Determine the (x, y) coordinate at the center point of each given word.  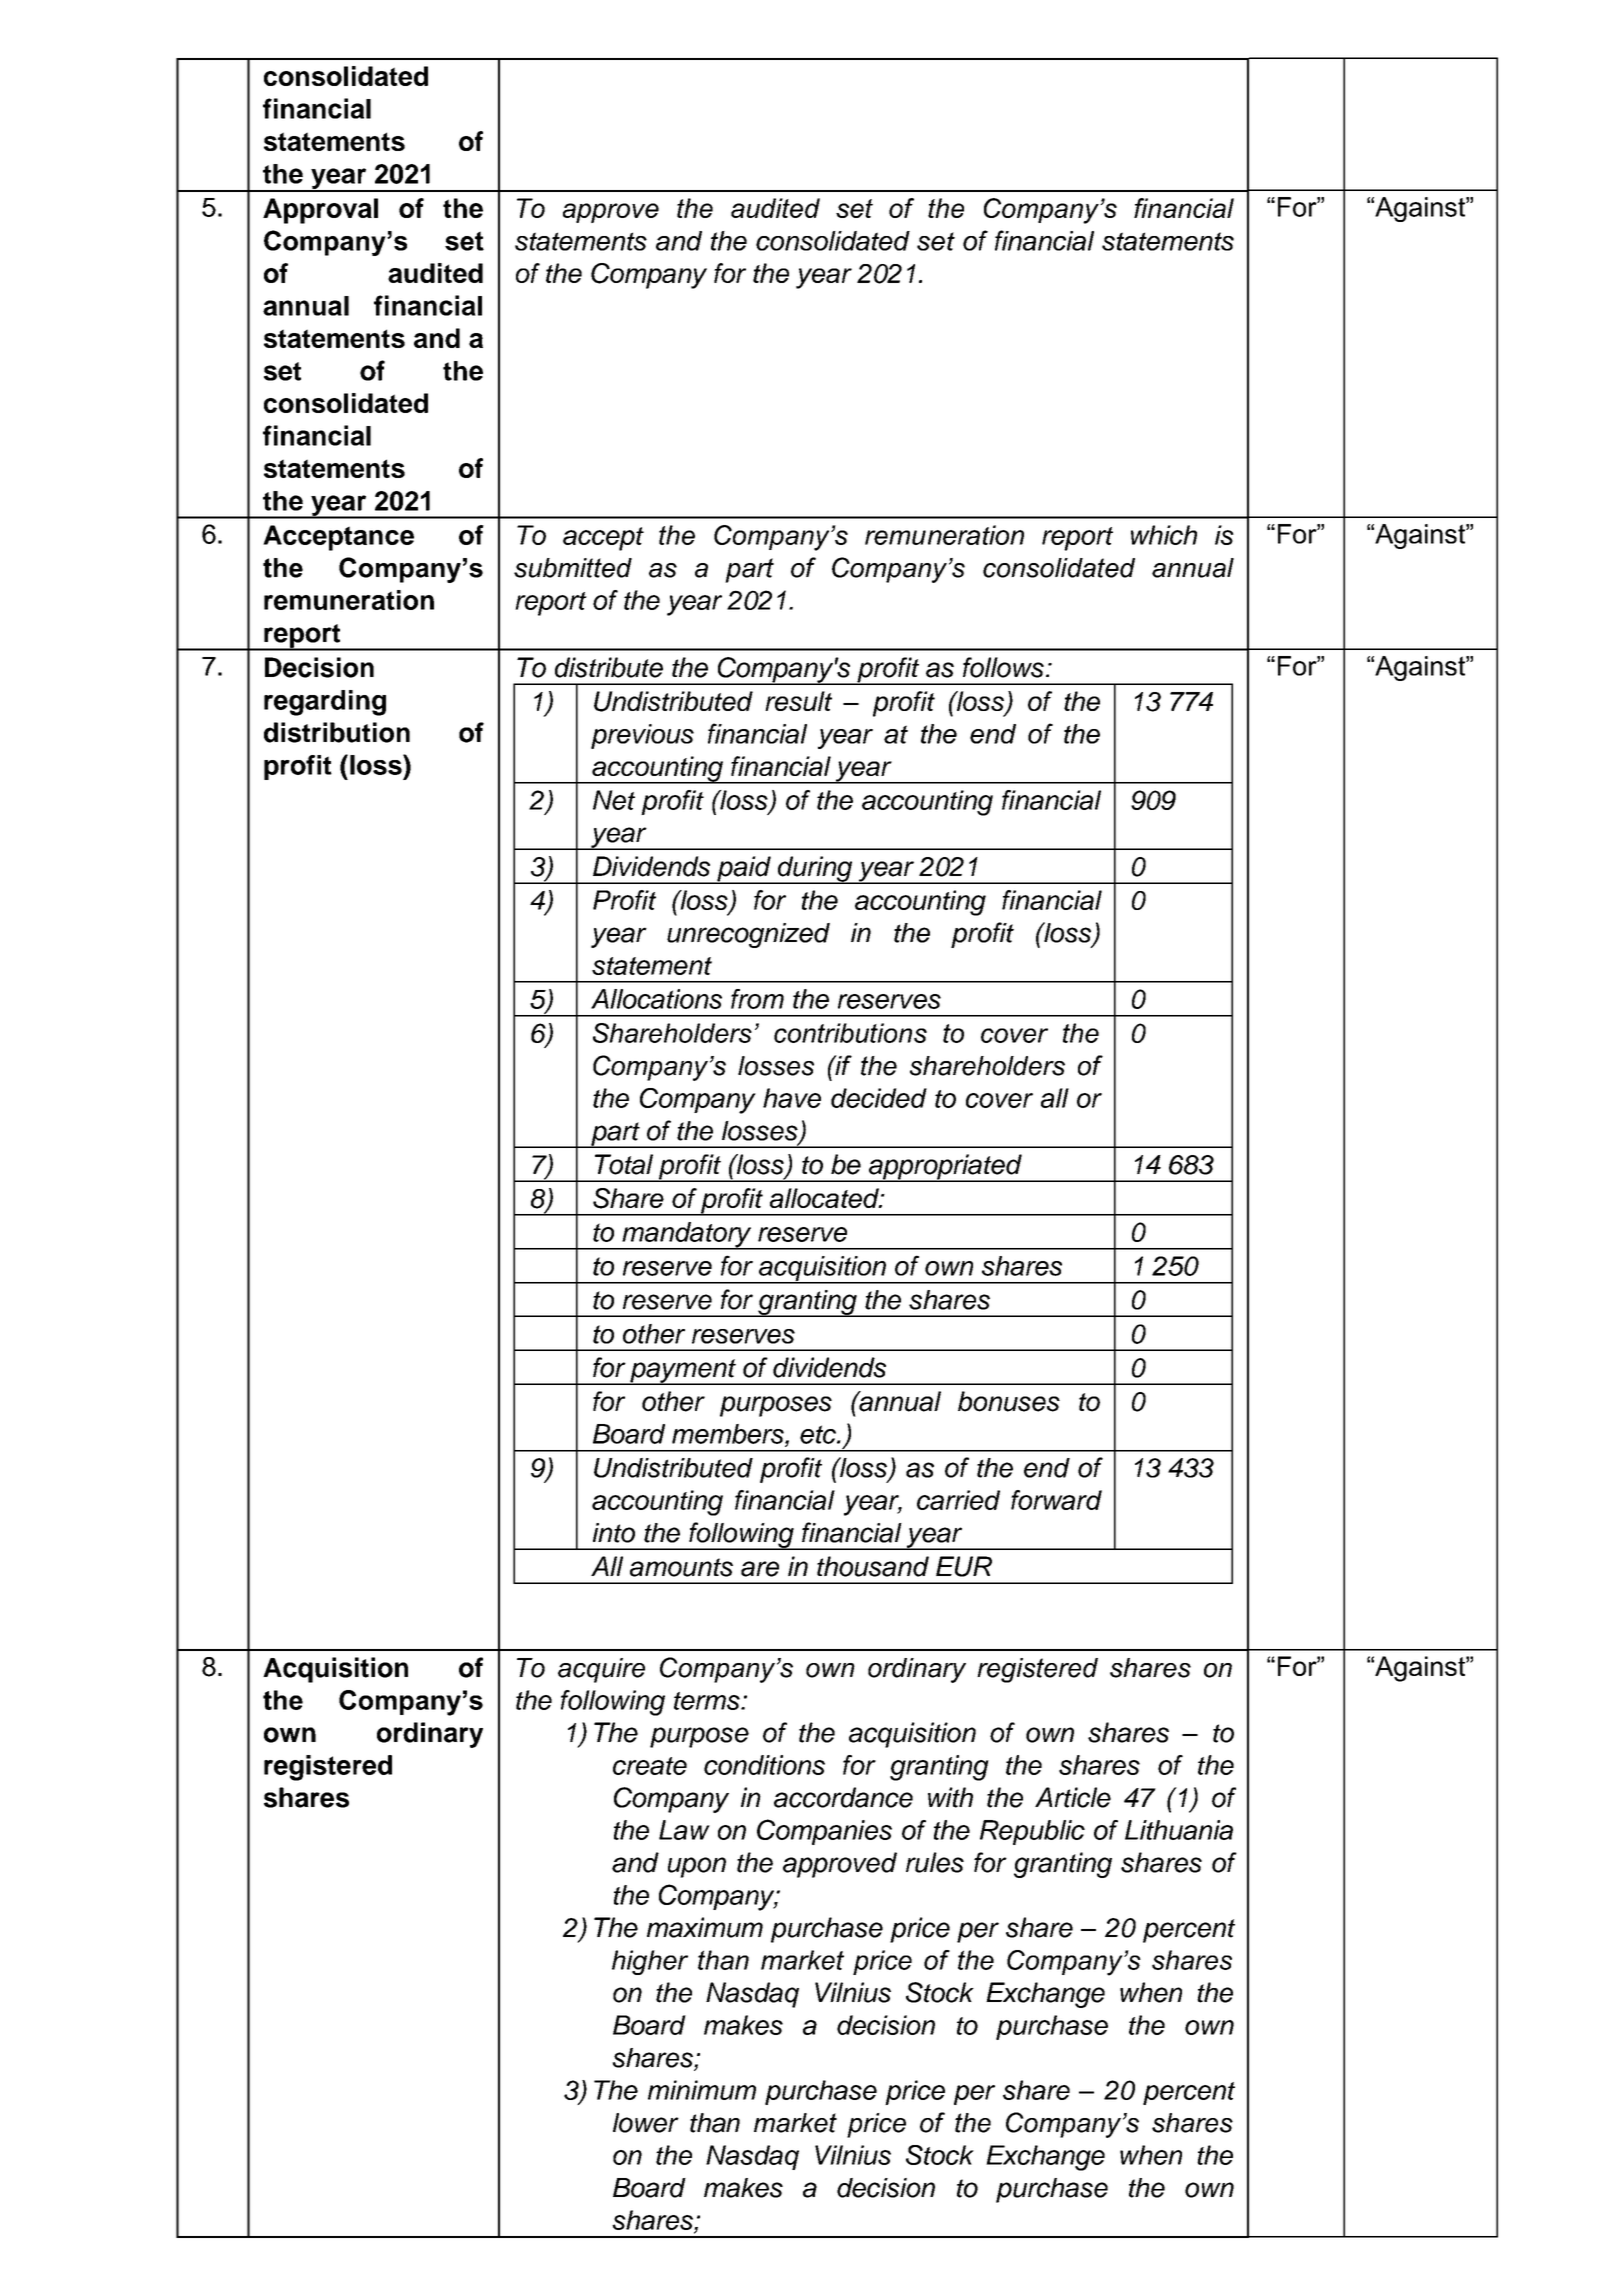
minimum (702, 2090)
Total (624, 1164)
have (792, 1098)
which (1164, 535)
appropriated (945, 1168)
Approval (320, 211)
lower (646, 2123)
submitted (573, 568)
